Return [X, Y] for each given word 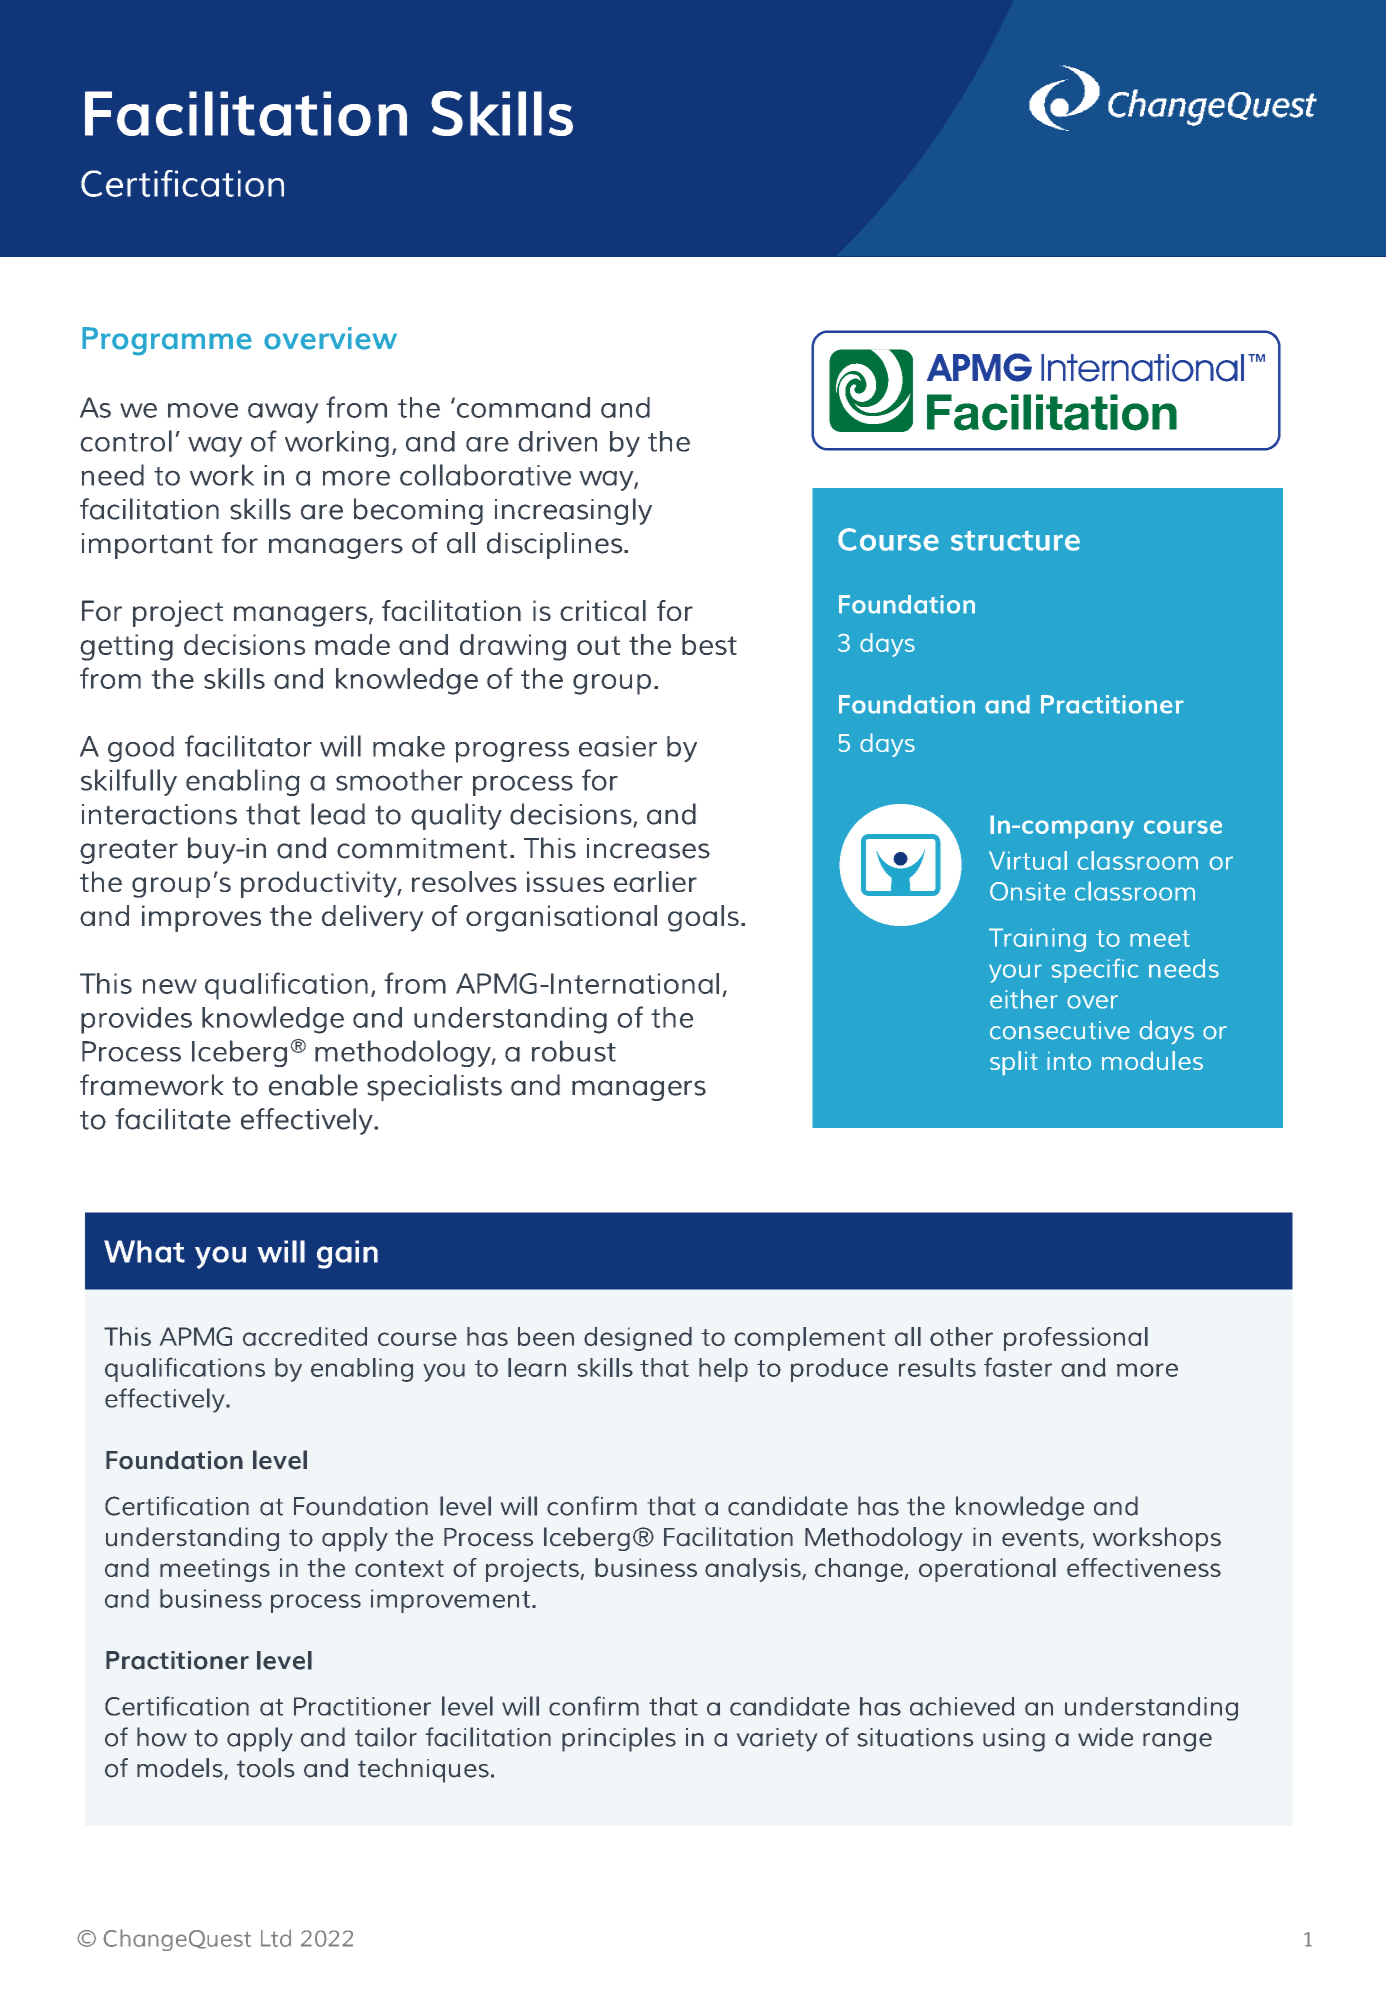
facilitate [173, 1119]
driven [557, 441]
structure [1015, 540]
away [283, 413]
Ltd [276, 1938]
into [1069, 1060]
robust [574, 1051]
